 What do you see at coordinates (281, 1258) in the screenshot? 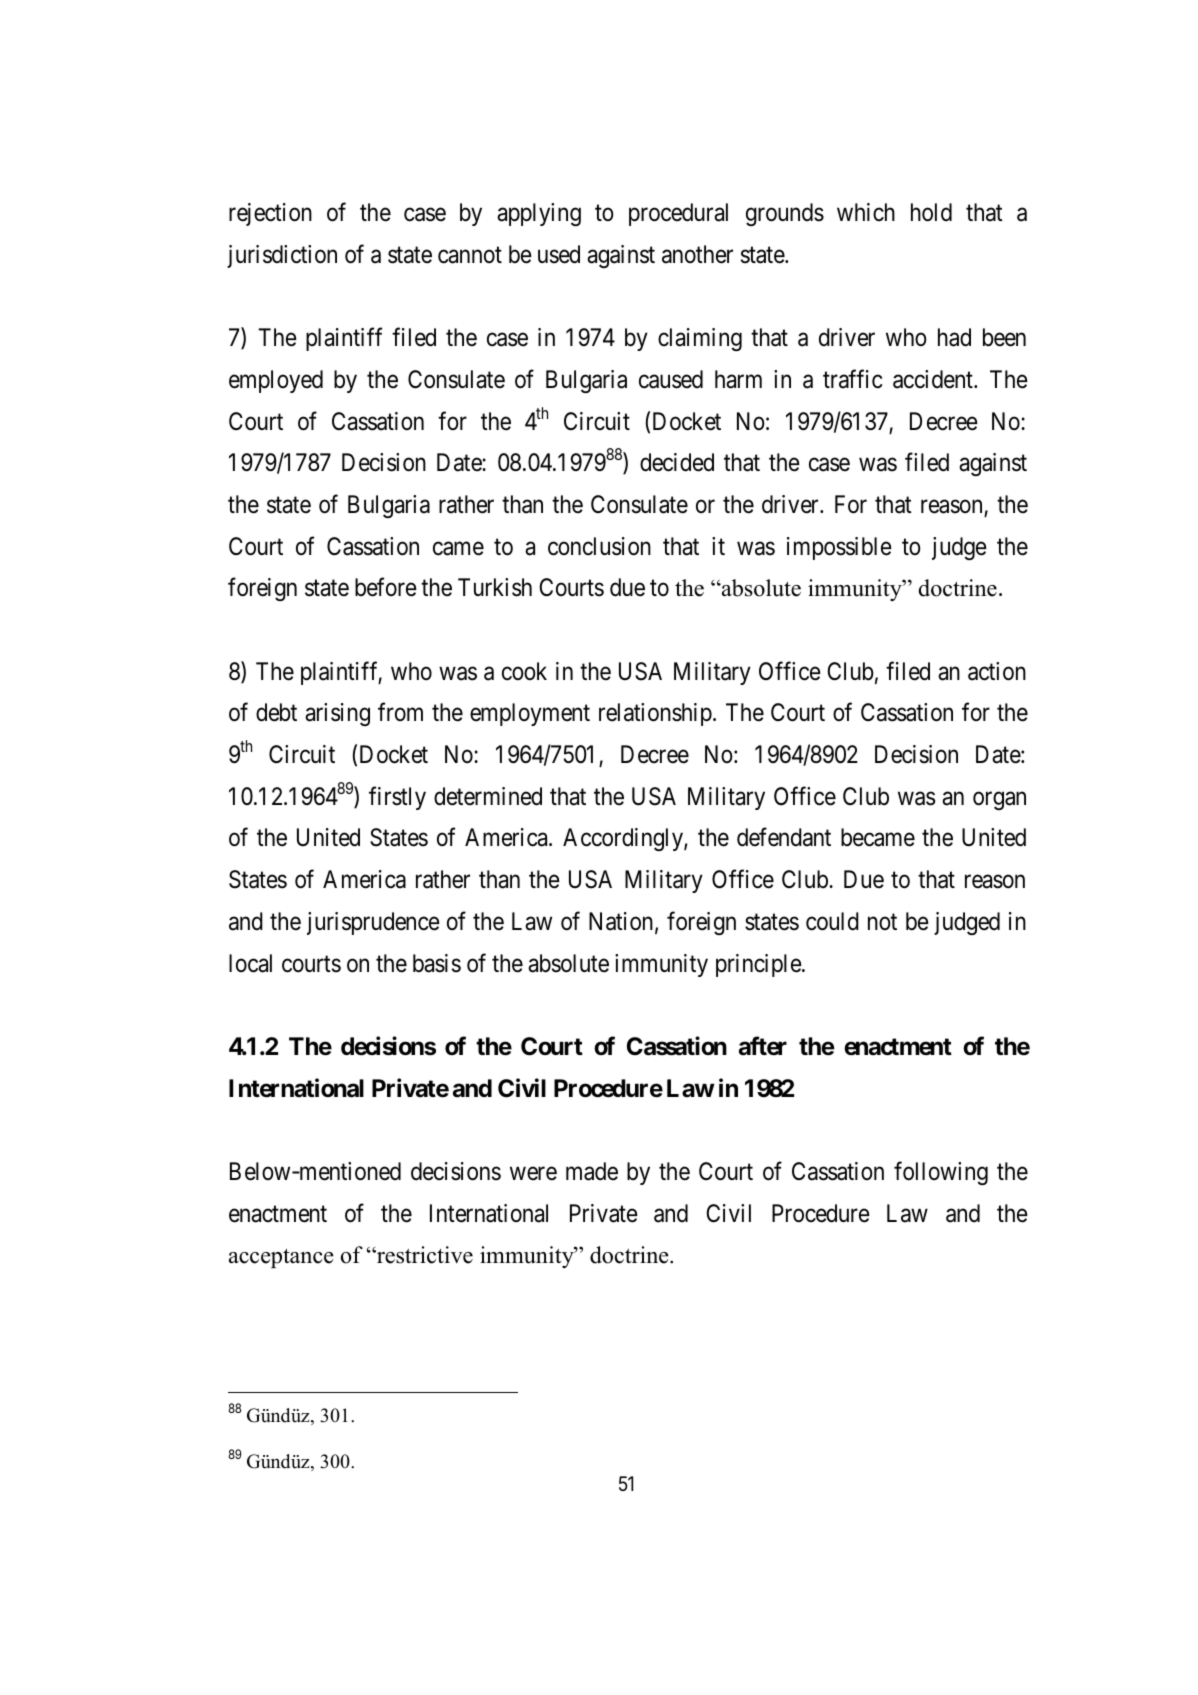
I see `acceptance` at bounding box center [281, 1258].
